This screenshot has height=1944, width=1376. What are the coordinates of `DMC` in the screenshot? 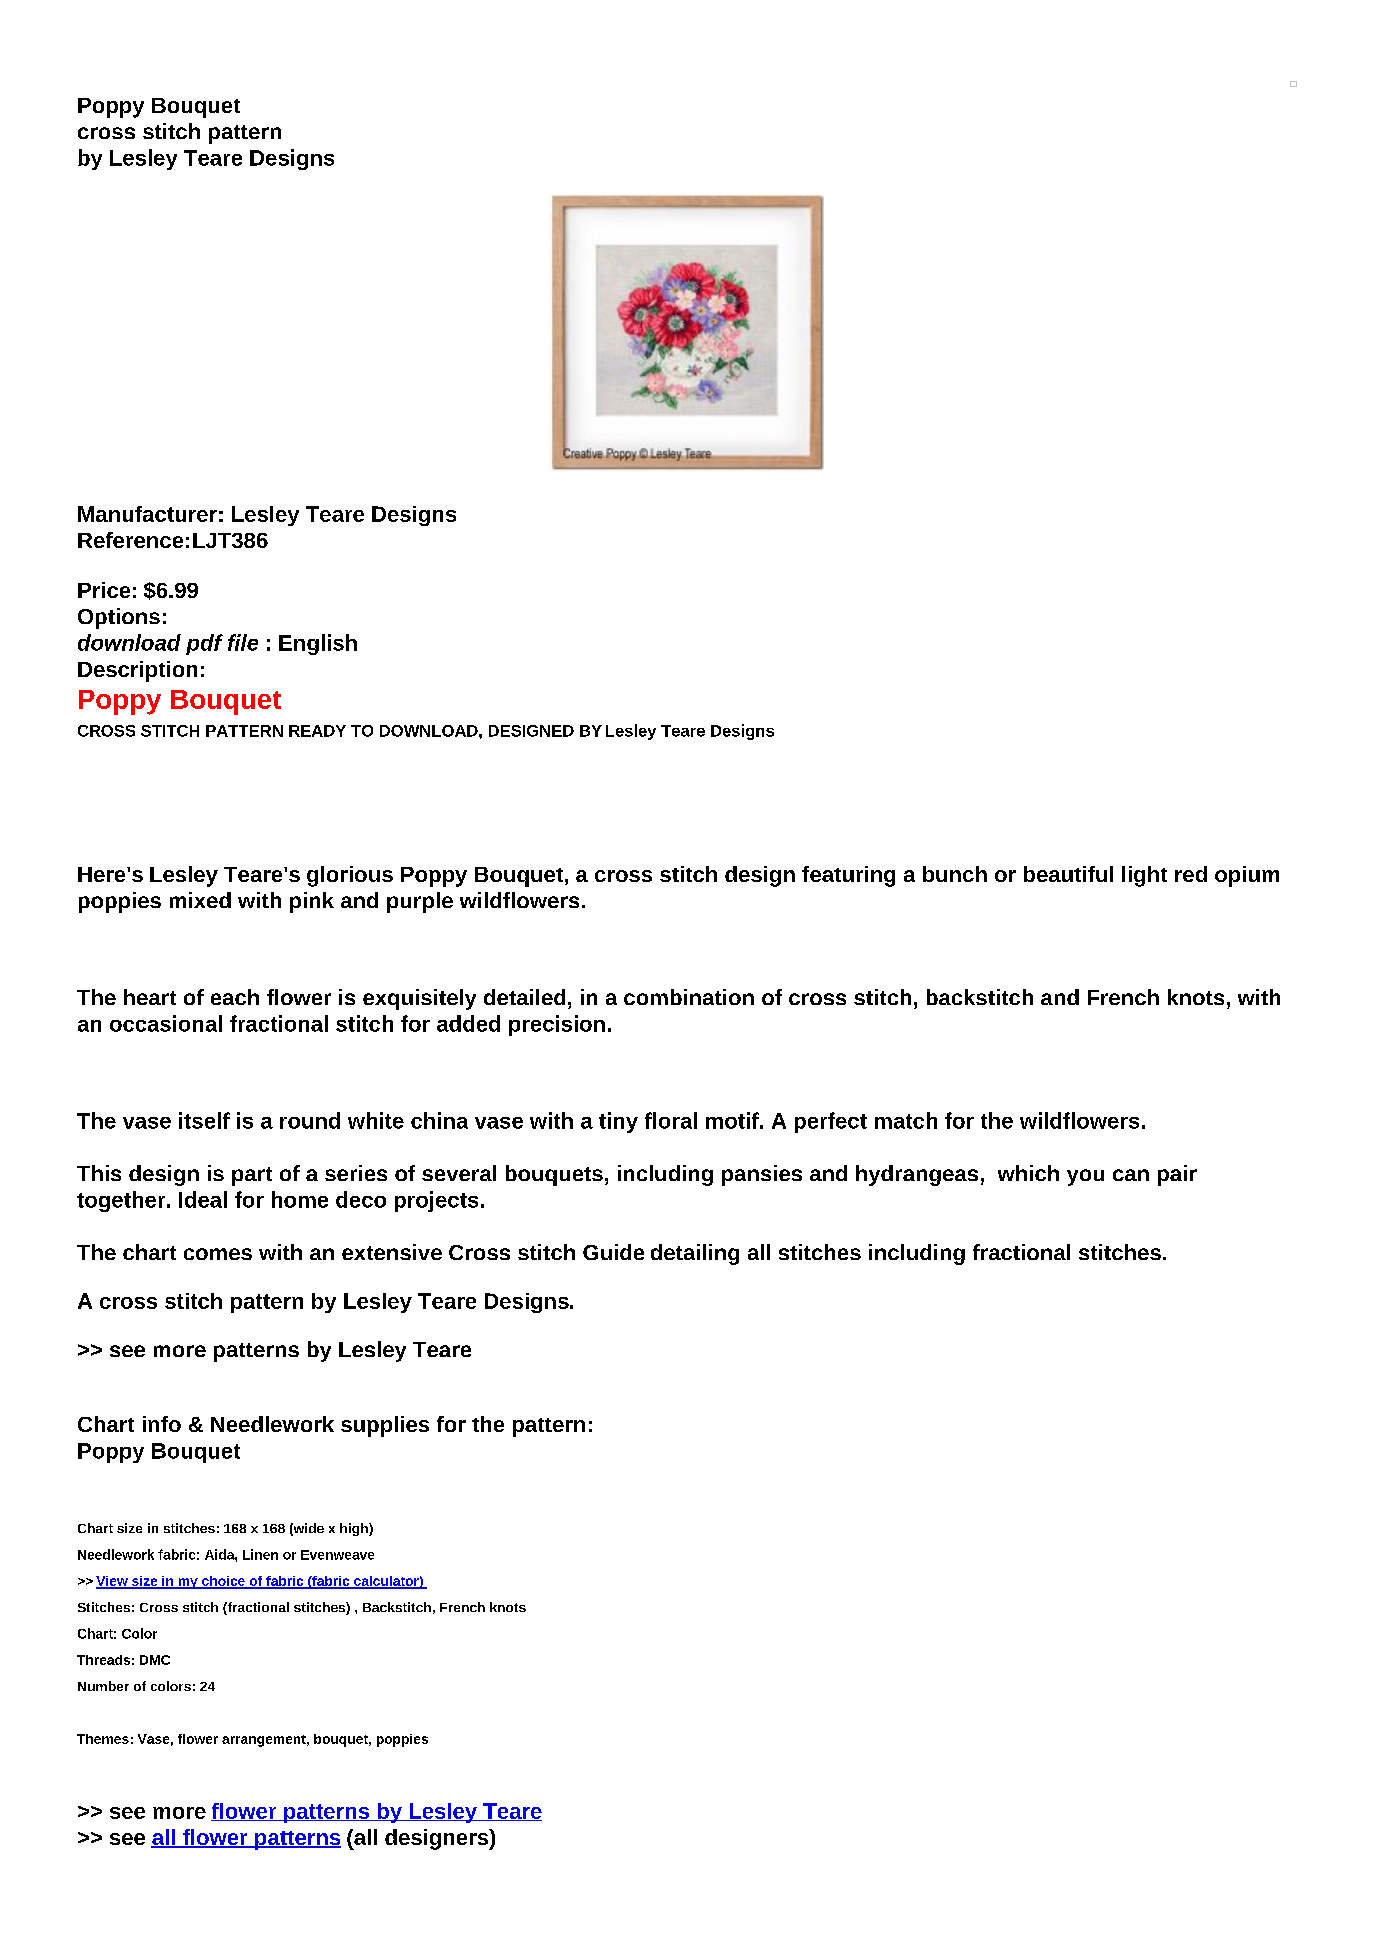 It's located at (155, 1660).
